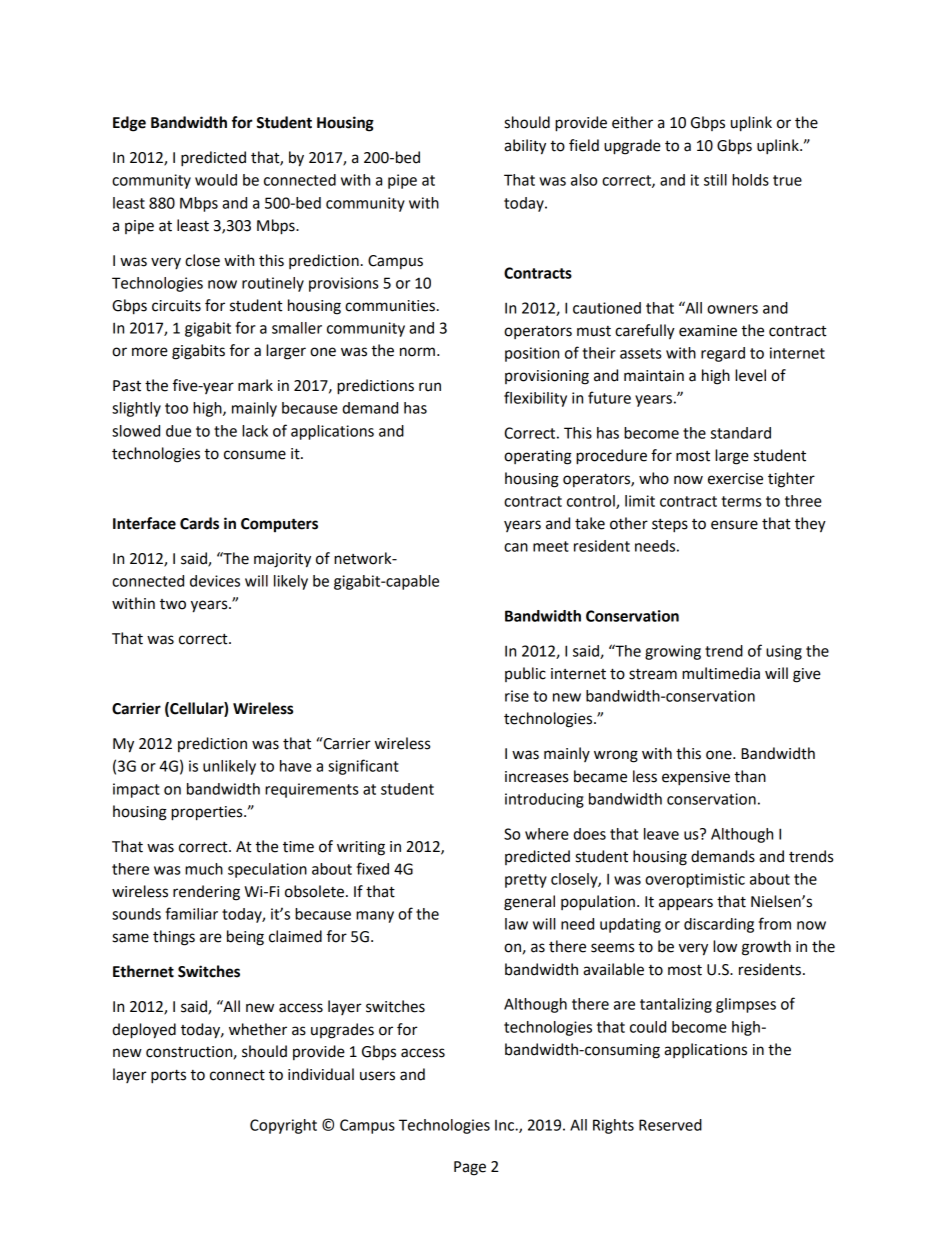  I want to click on Page, so click(470, 1168).
